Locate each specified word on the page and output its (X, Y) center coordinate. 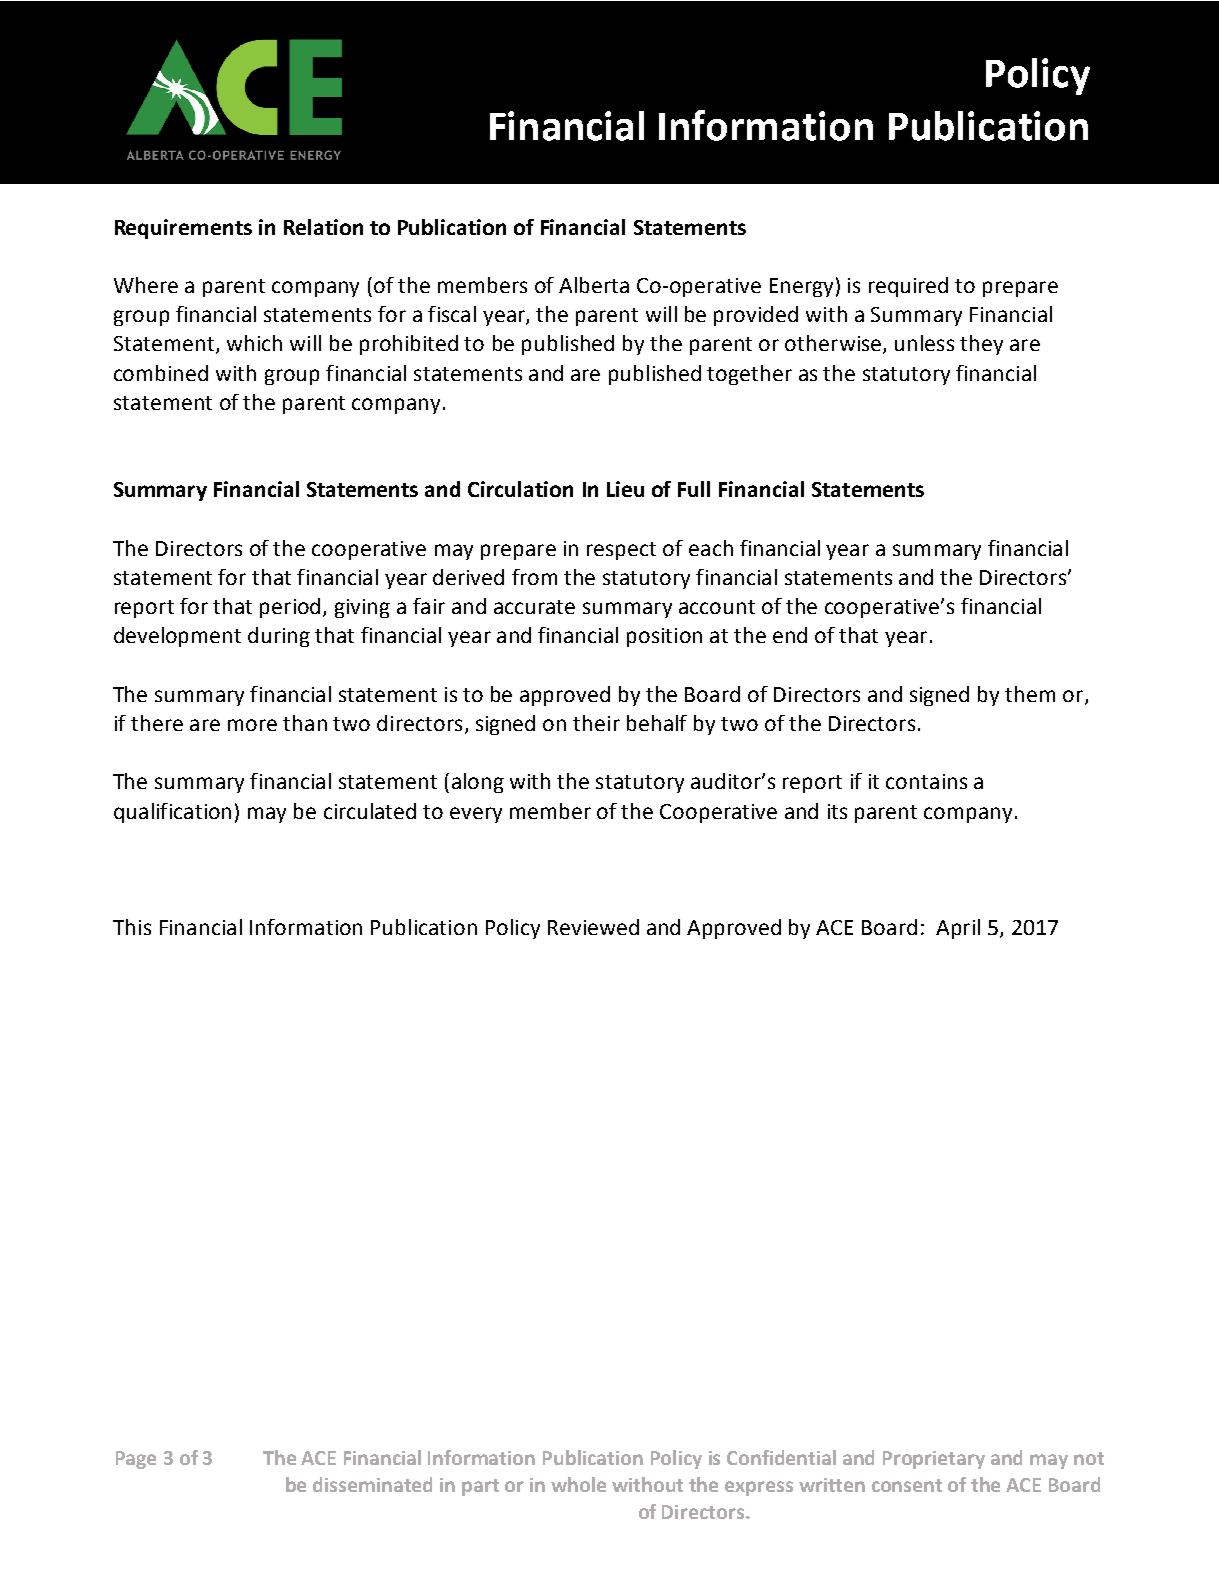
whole (578, 1484)
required (908, 287)
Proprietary (934, 1460)
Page (136, 1460)
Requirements (183, 229)
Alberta (594, 285)
